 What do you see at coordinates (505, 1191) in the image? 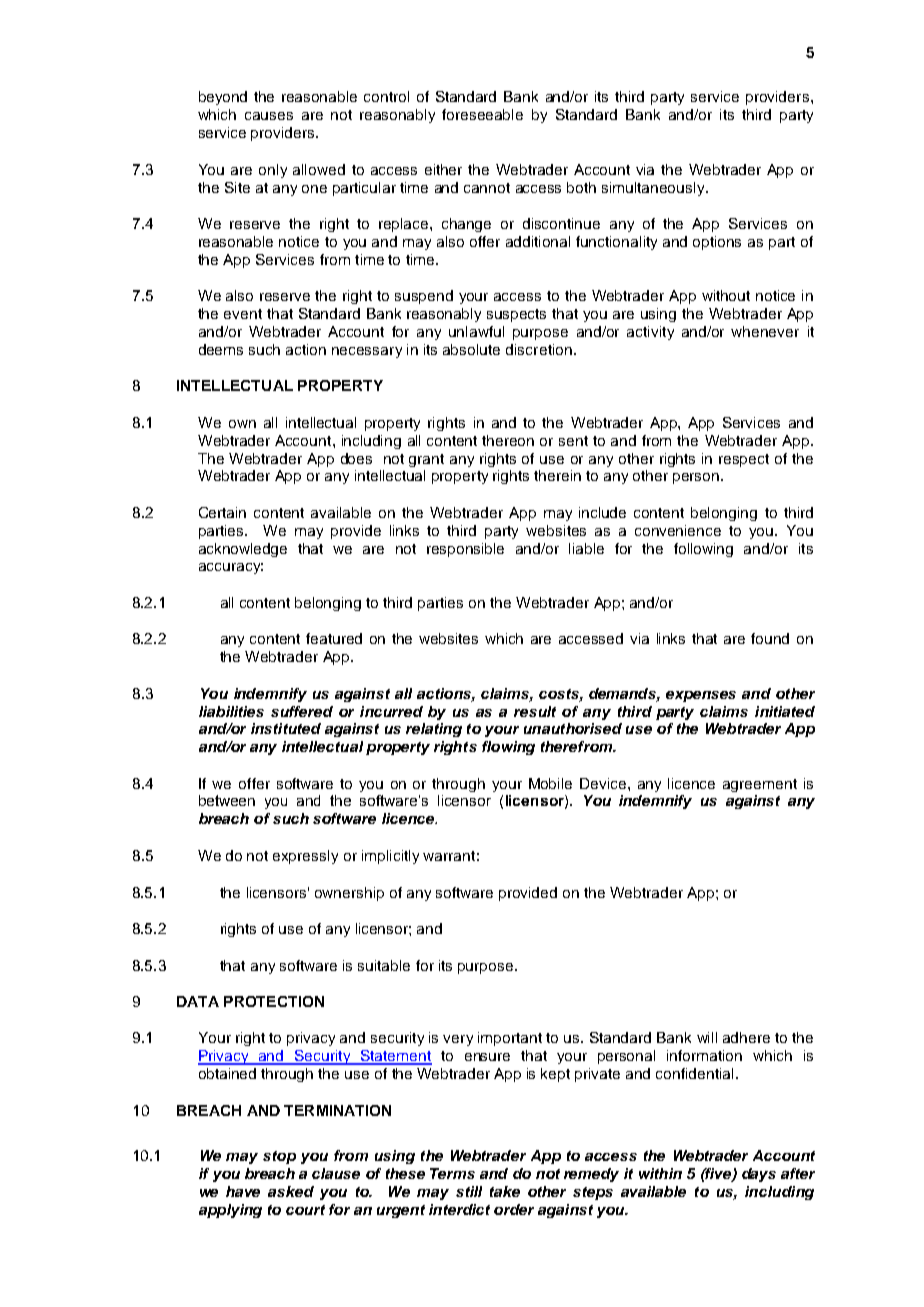
I see `take` at bounding box center [505, 1191].
